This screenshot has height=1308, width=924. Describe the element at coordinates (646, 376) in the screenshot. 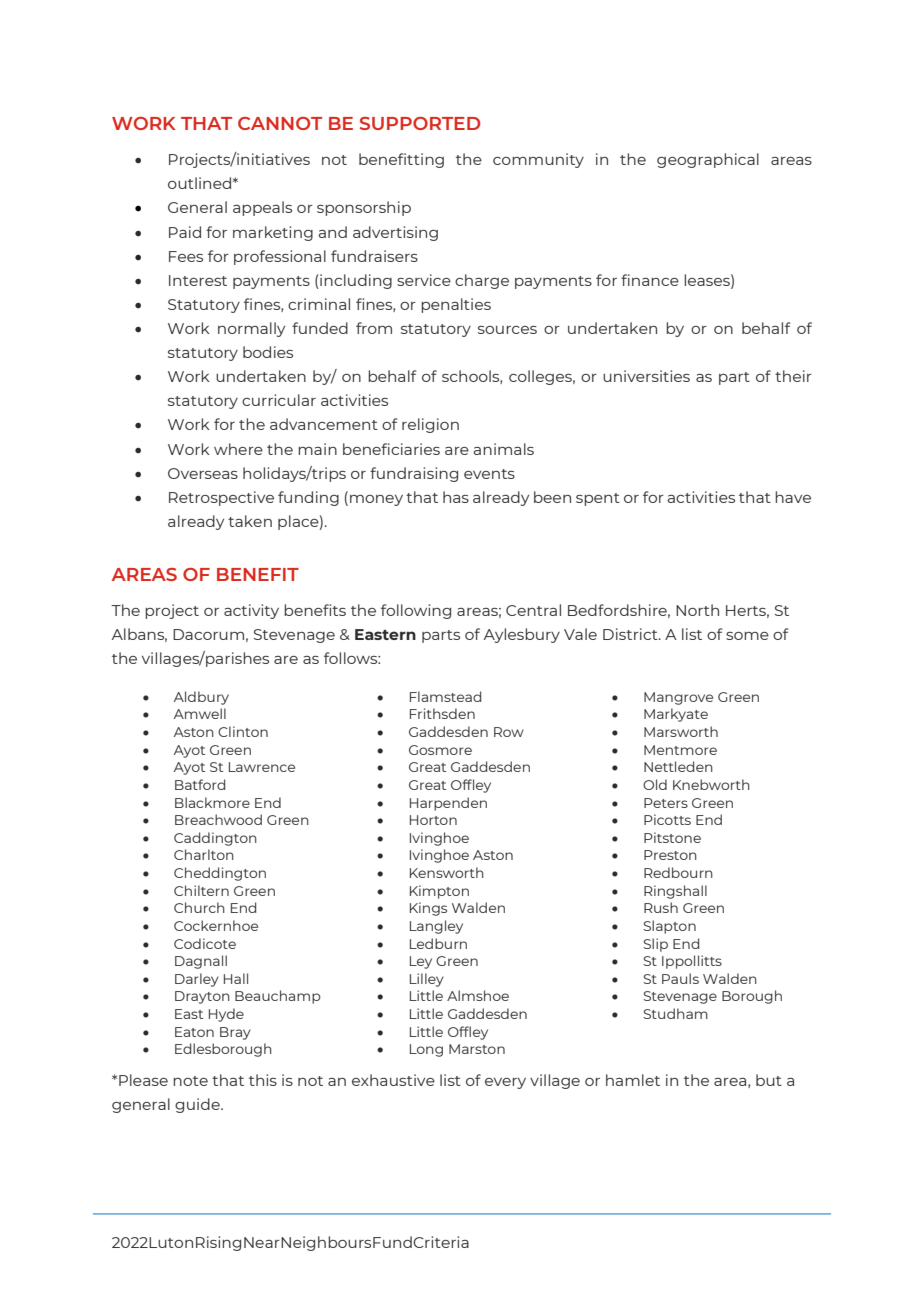

I see `universities` at that location.
